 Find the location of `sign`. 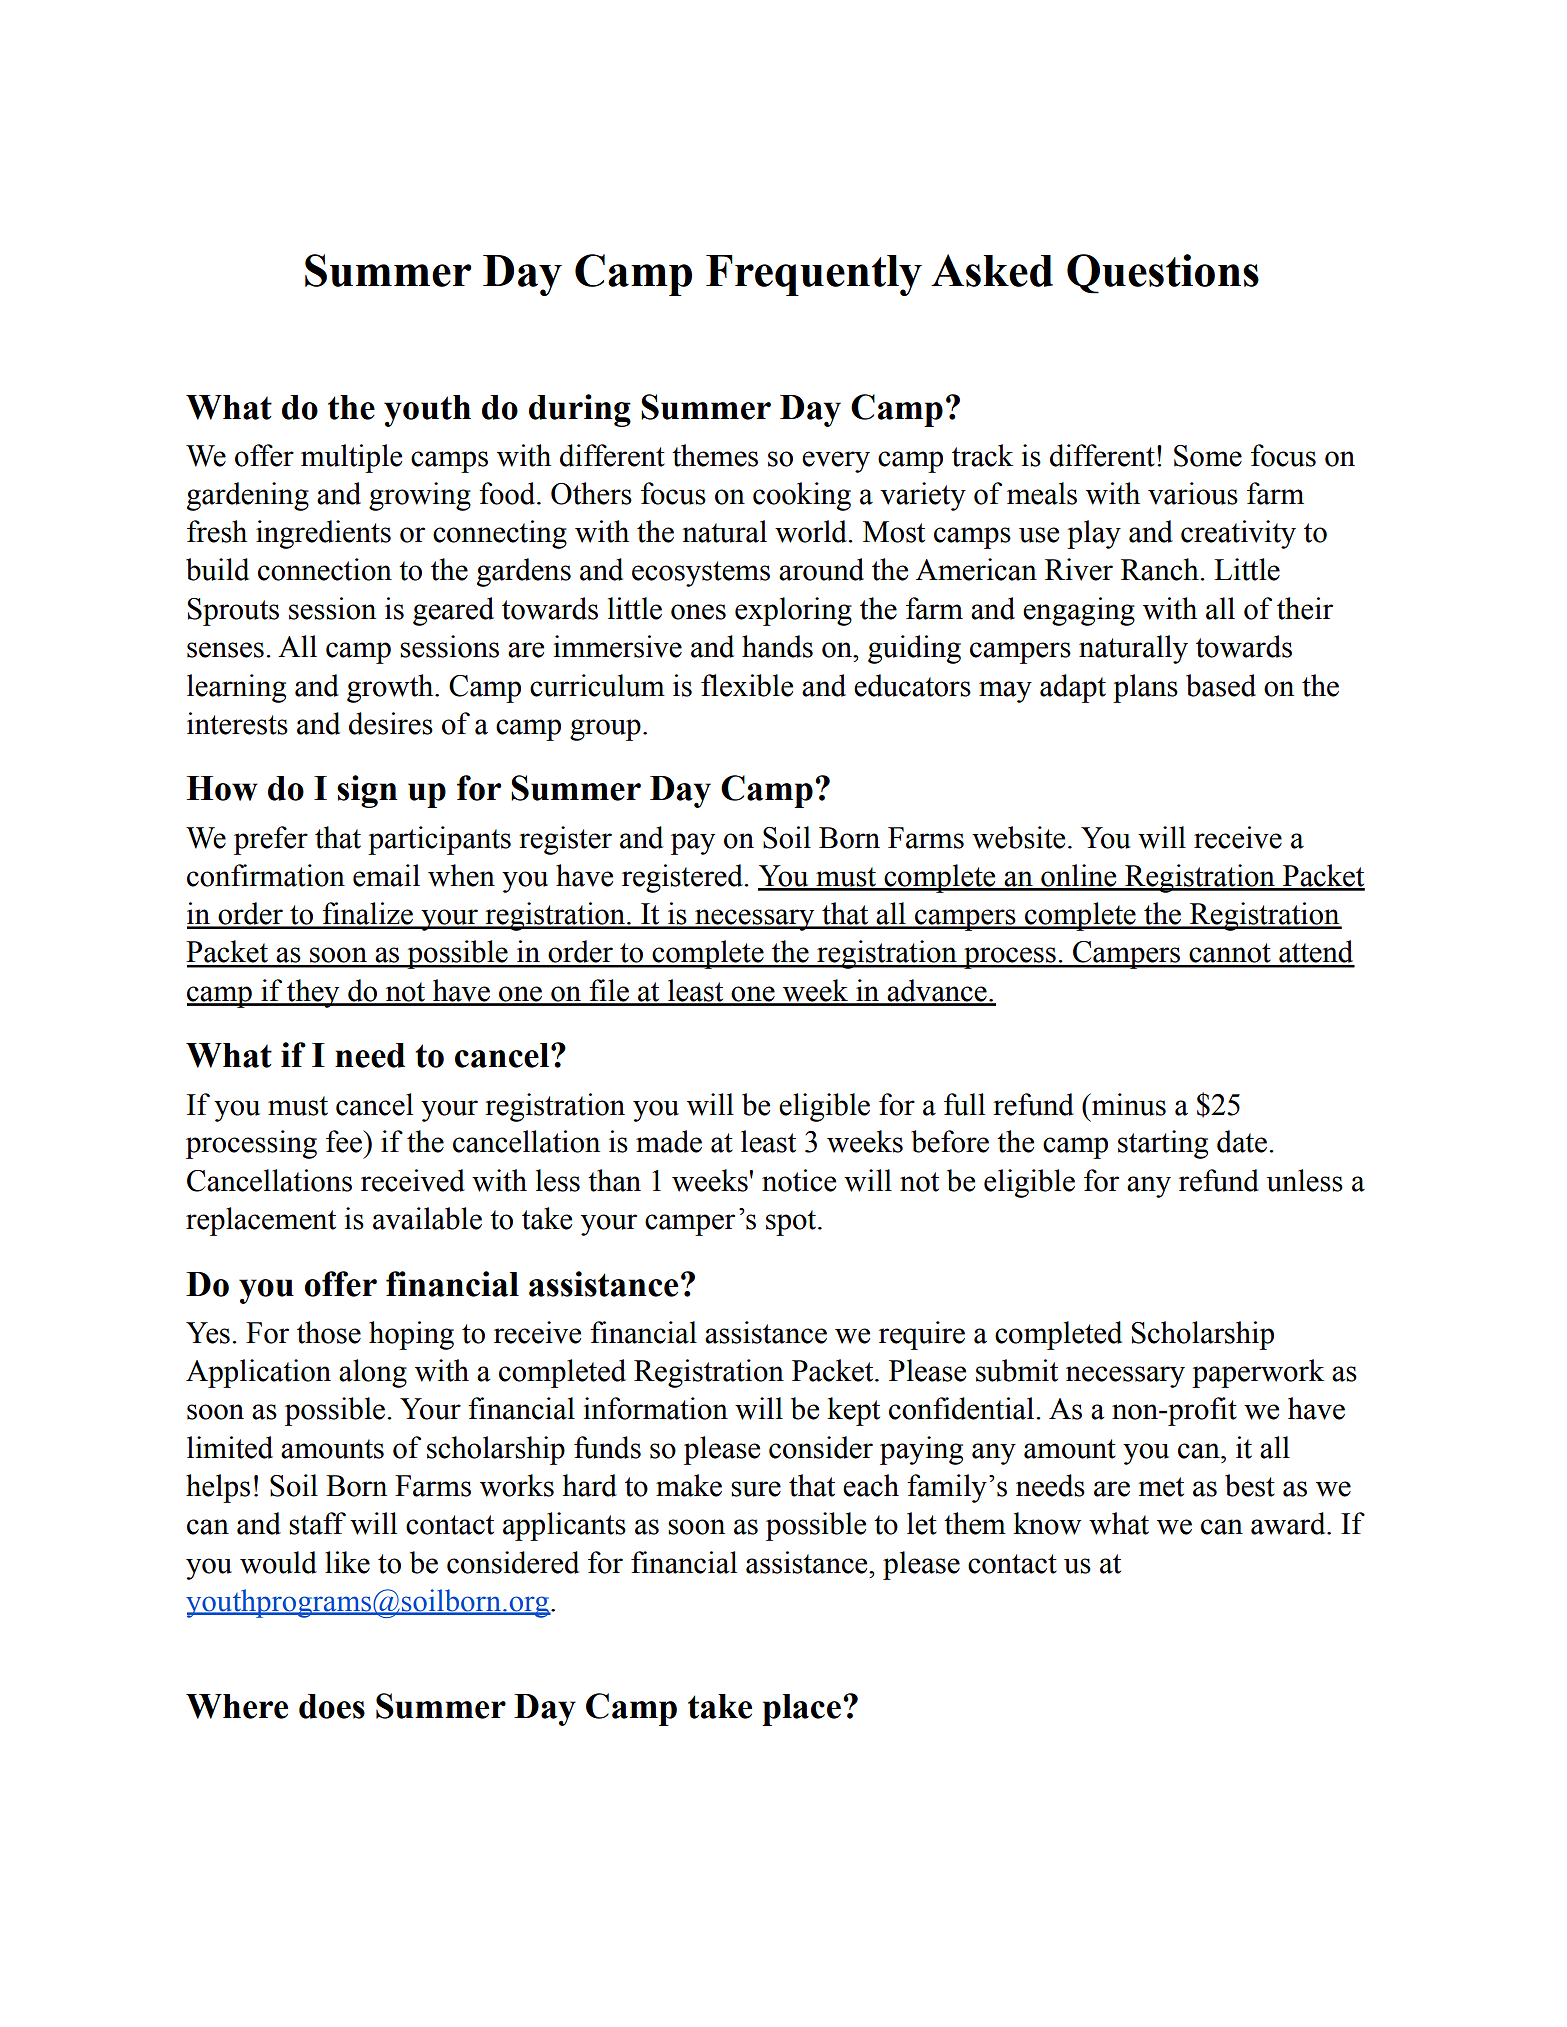

sign is located at coordinates (367, 791).
